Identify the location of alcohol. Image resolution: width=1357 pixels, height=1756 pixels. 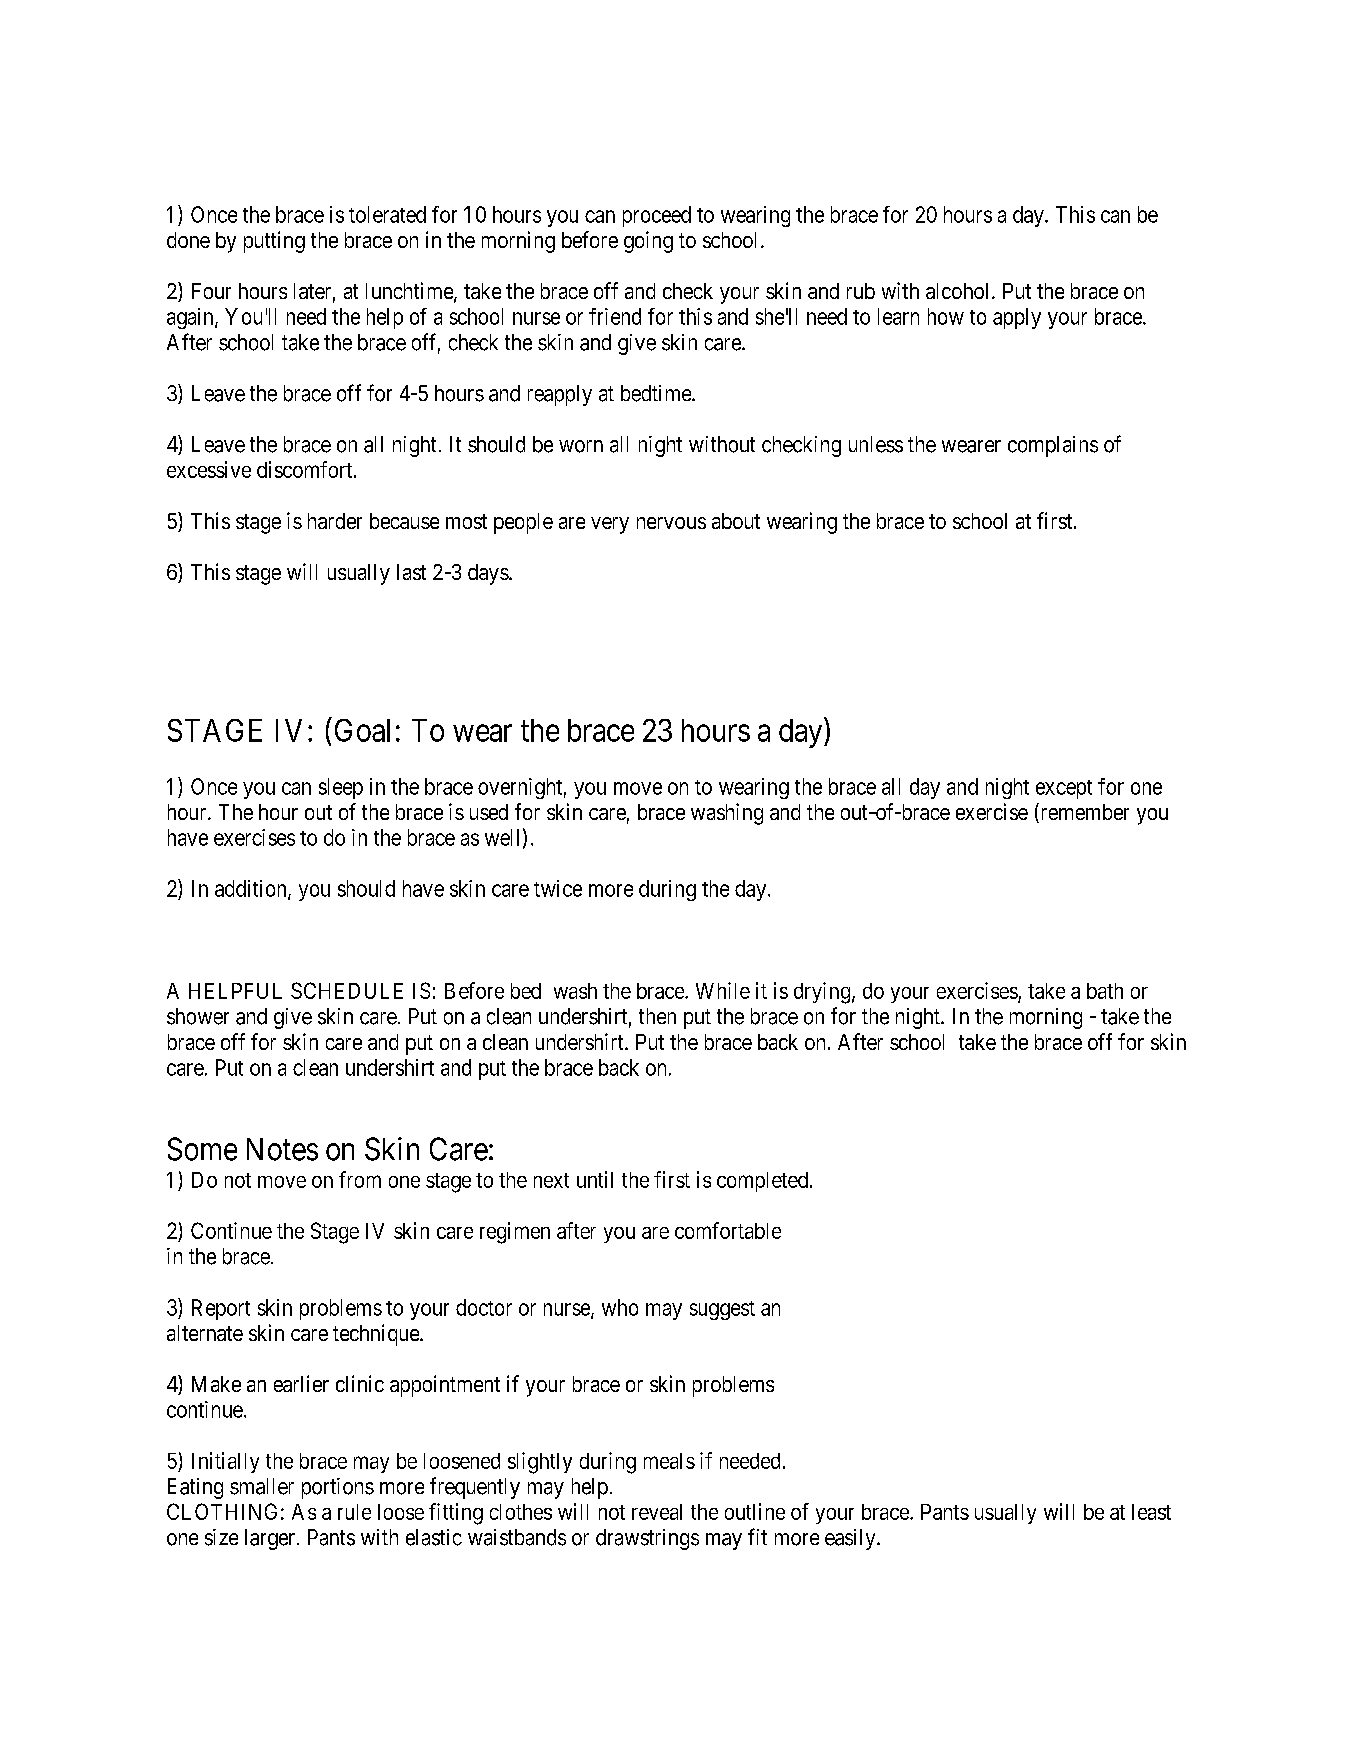
(959, 291).
